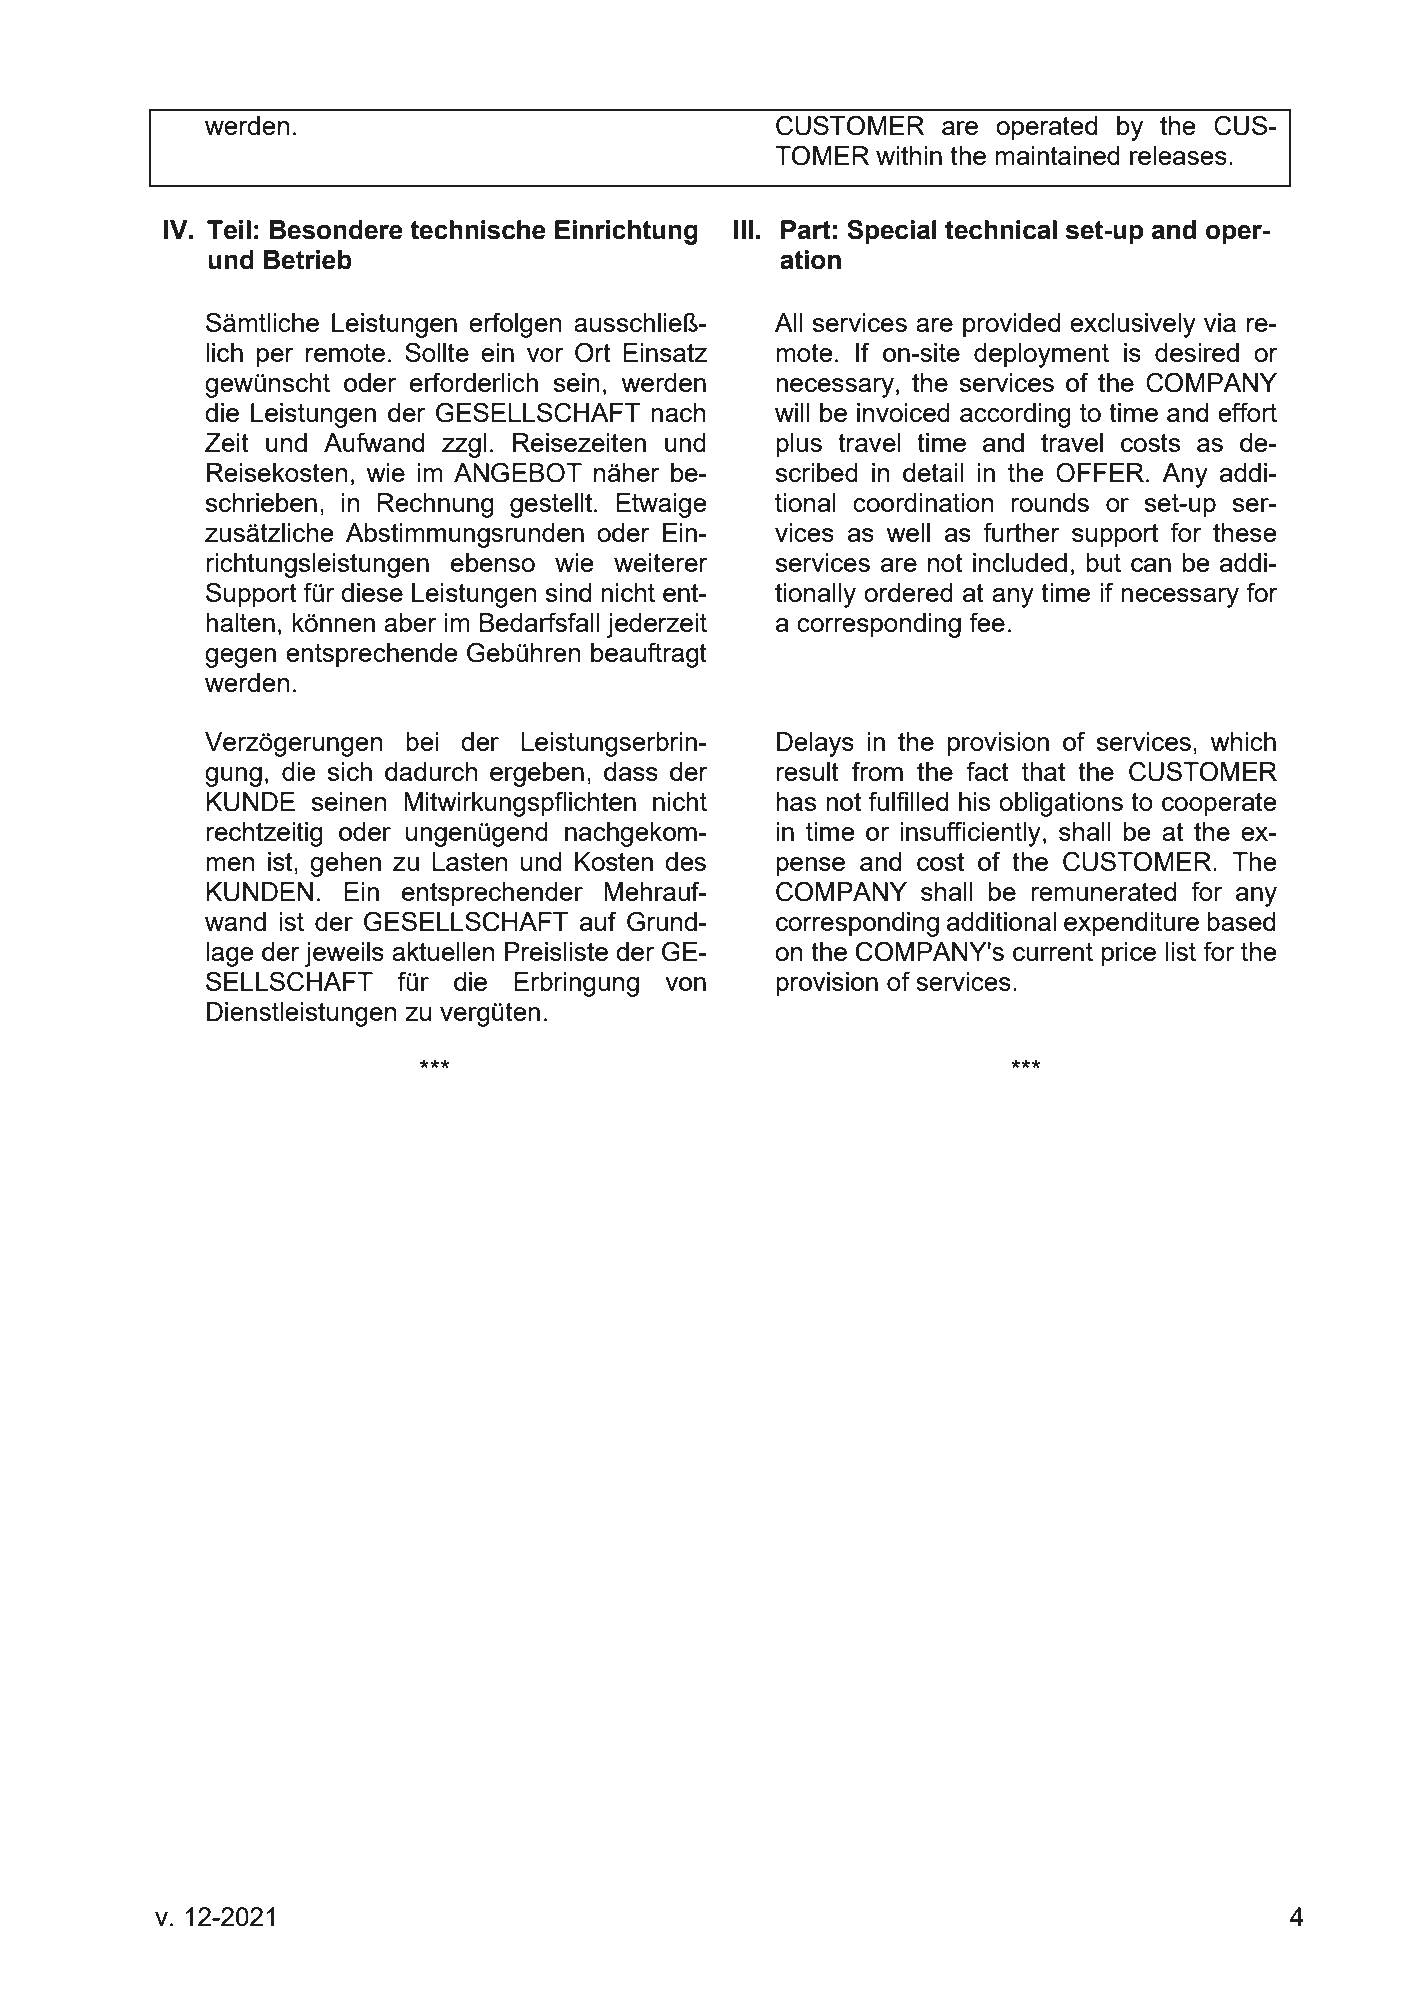 The image size is (1412, 1997). What do you see at coordinates (1100, 472) in the document?
I see `OFFER` at bounding box center [1100, 472].
